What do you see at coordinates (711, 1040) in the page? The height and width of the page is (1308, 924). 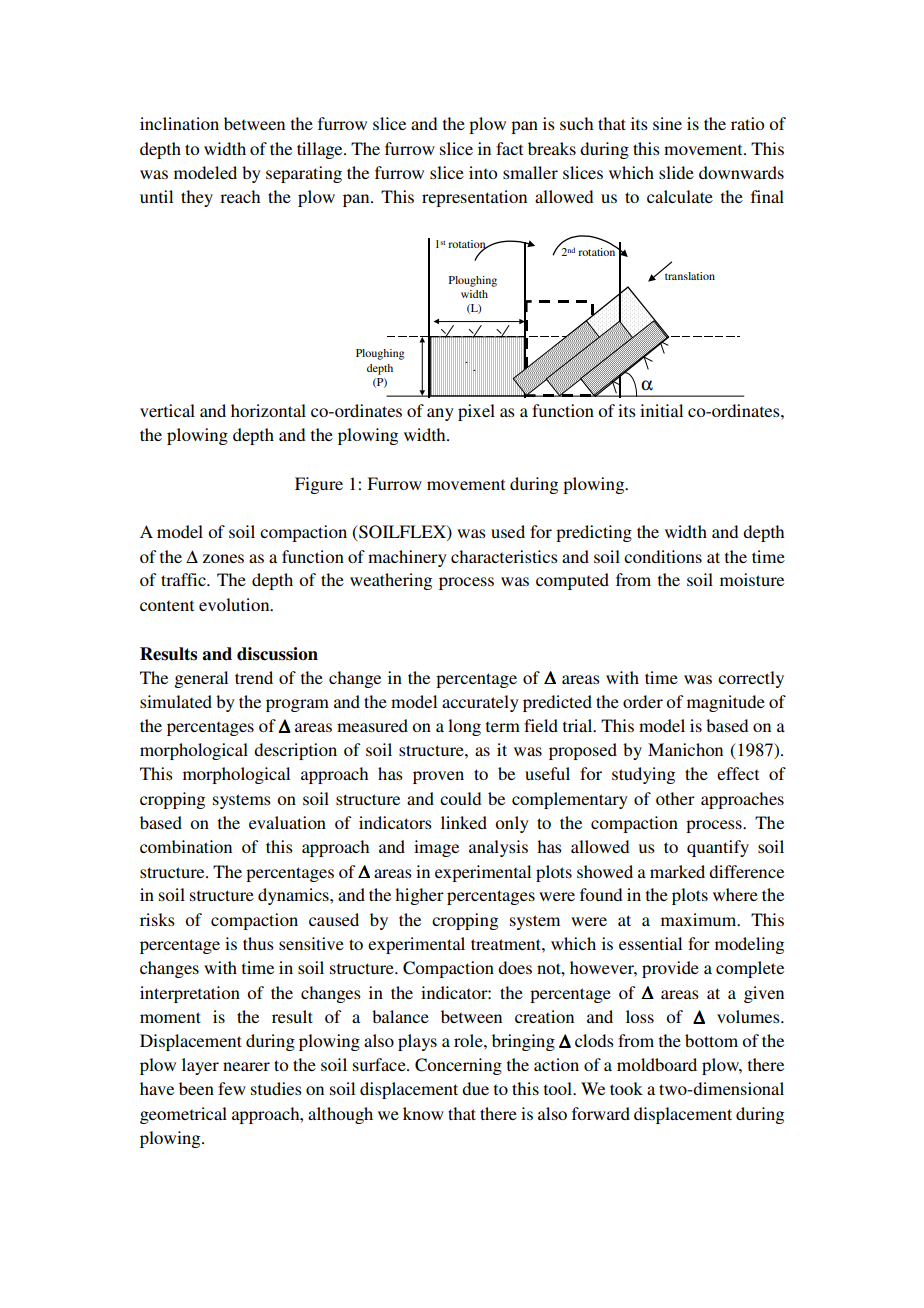 I see `bottom` at bounding box center [711, 1040].
